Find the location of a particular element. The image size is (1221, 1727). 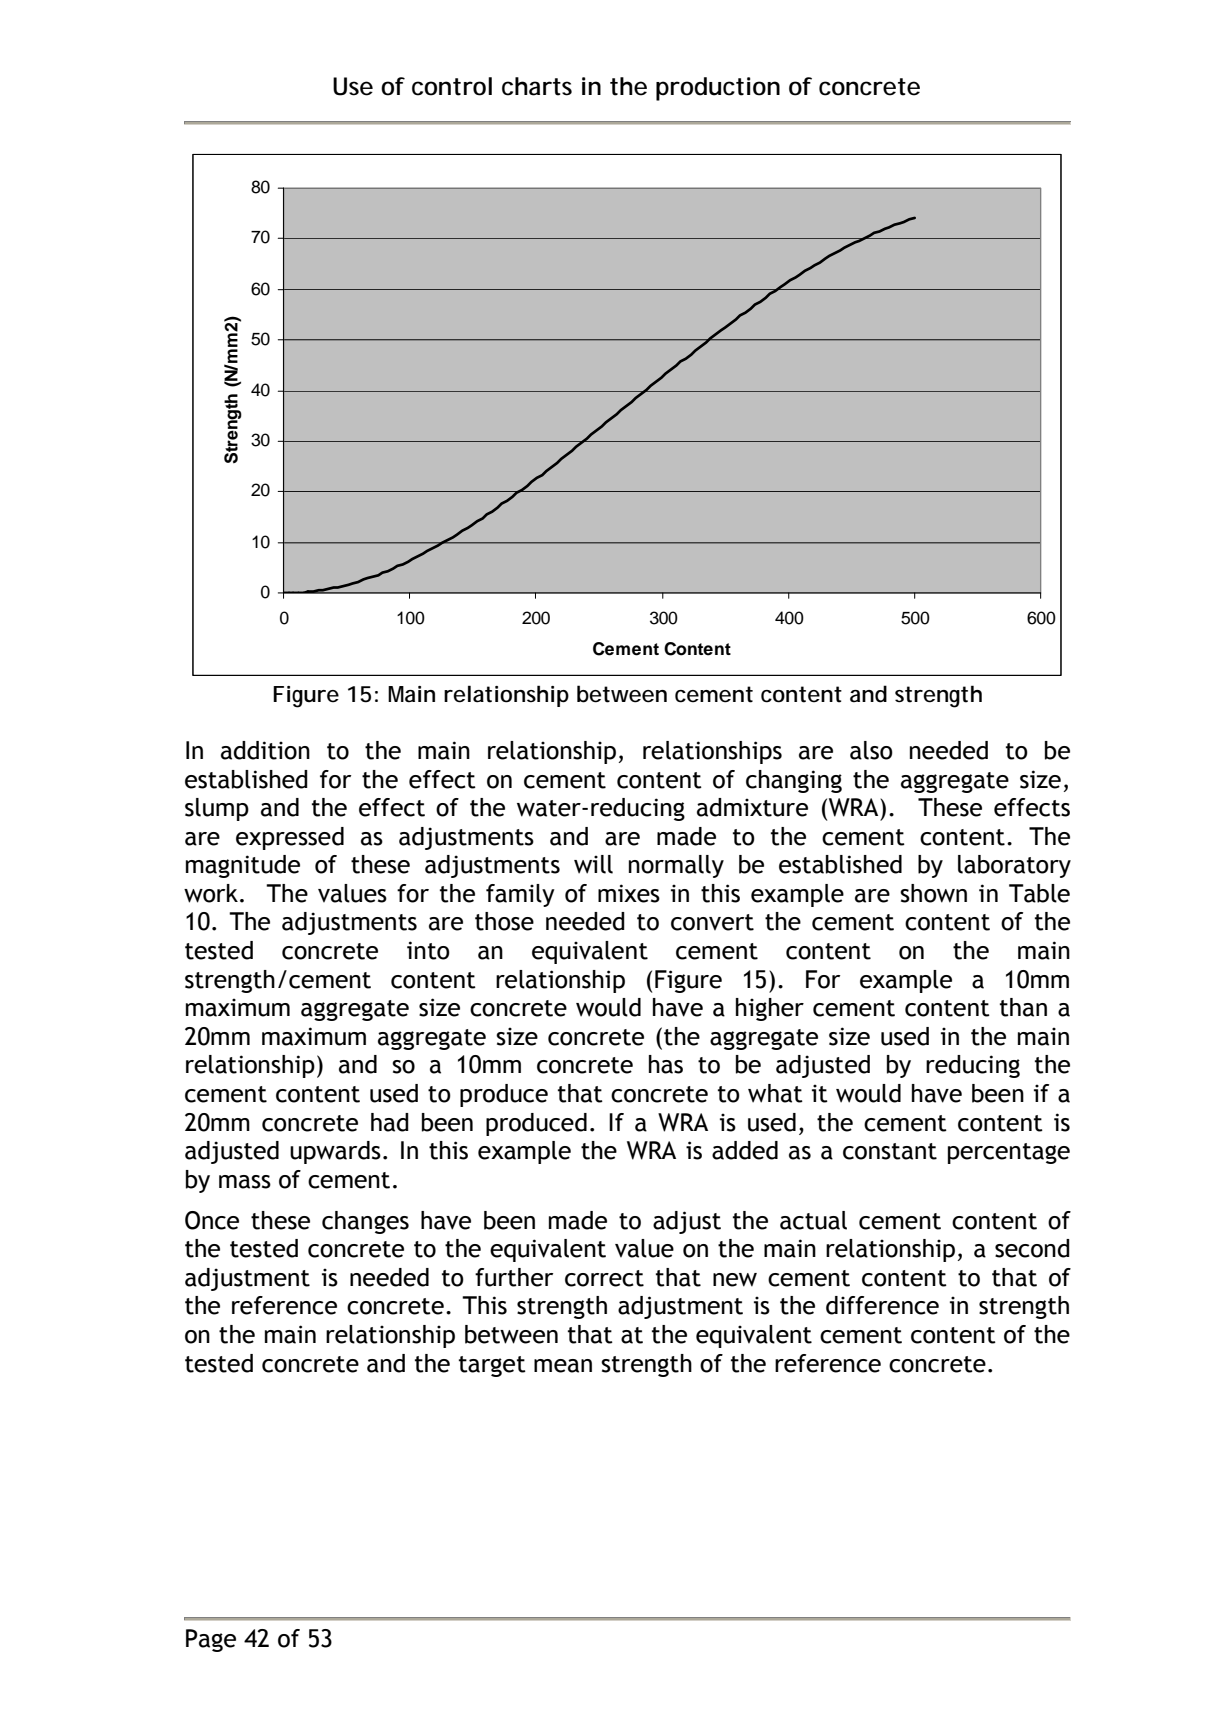

addition is located at coordinates (265, 750).
